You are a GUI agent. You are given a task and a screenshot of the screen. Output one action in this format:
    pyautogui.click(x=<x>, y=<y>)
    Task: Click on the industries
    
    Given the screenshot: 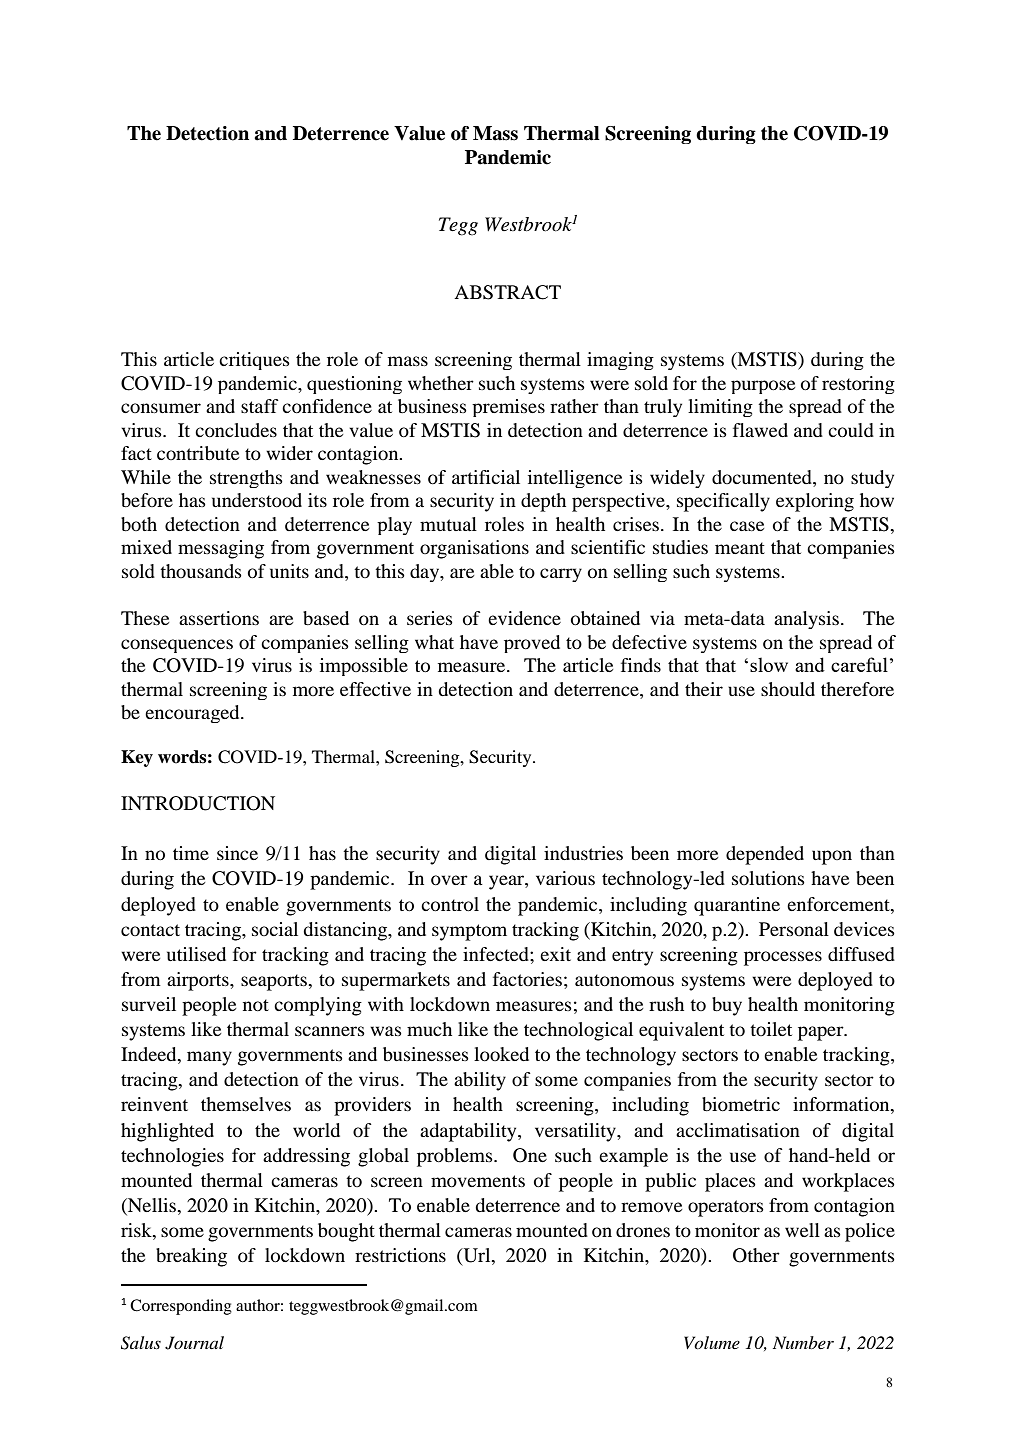 What is the action you would take?
    pyautogui.click(x=583, y=853)
